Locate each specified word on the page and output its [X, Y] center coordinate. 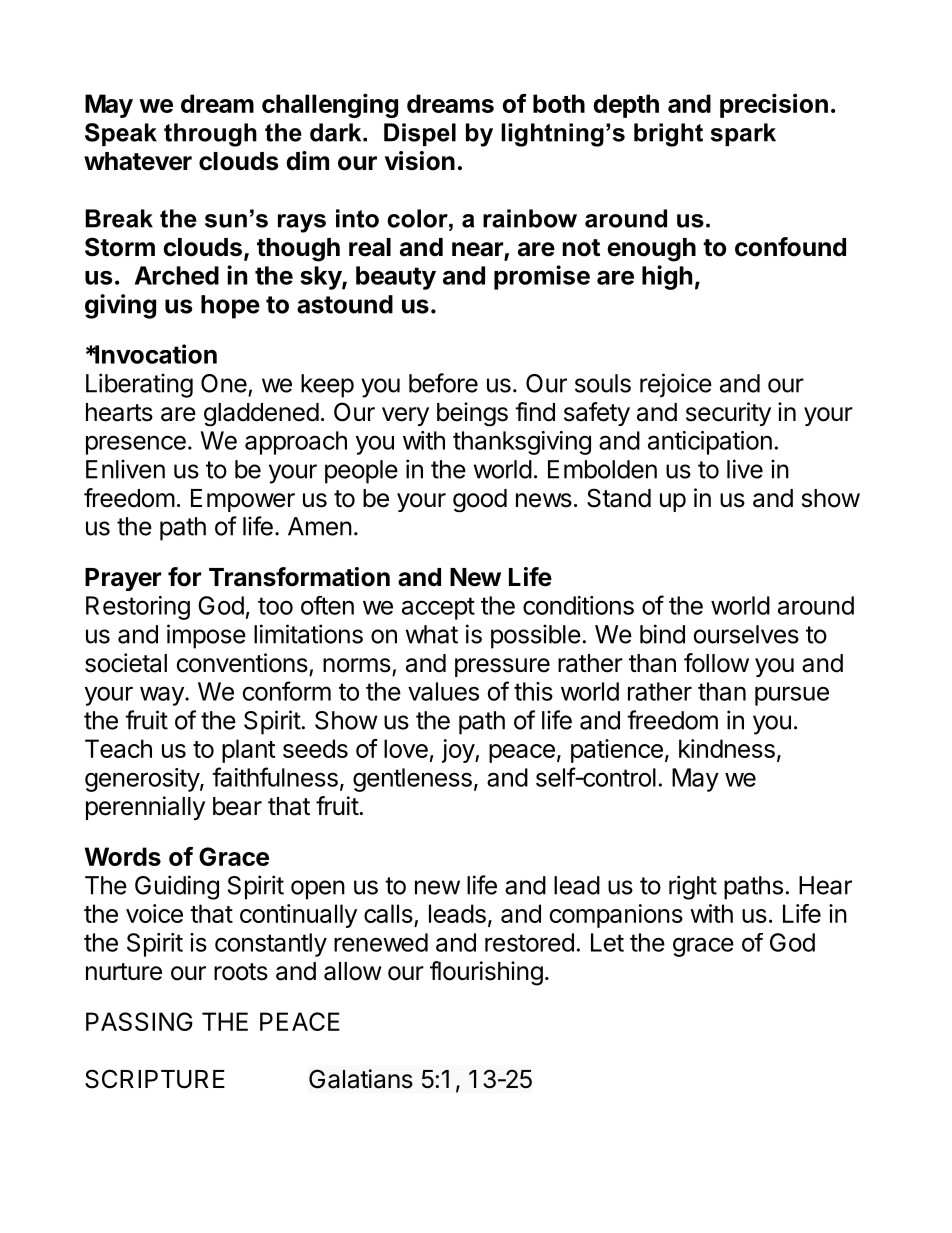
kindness [727, 748]
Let [607, 942]
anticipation [710, 443]
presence [136, 445]
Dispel [420, 134]
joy [459, 751]
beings [472, 414]
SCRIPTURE [155, 1079]
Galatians [361, 1079]
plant [249, 751]
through [210, 135]
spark [743, 134]
